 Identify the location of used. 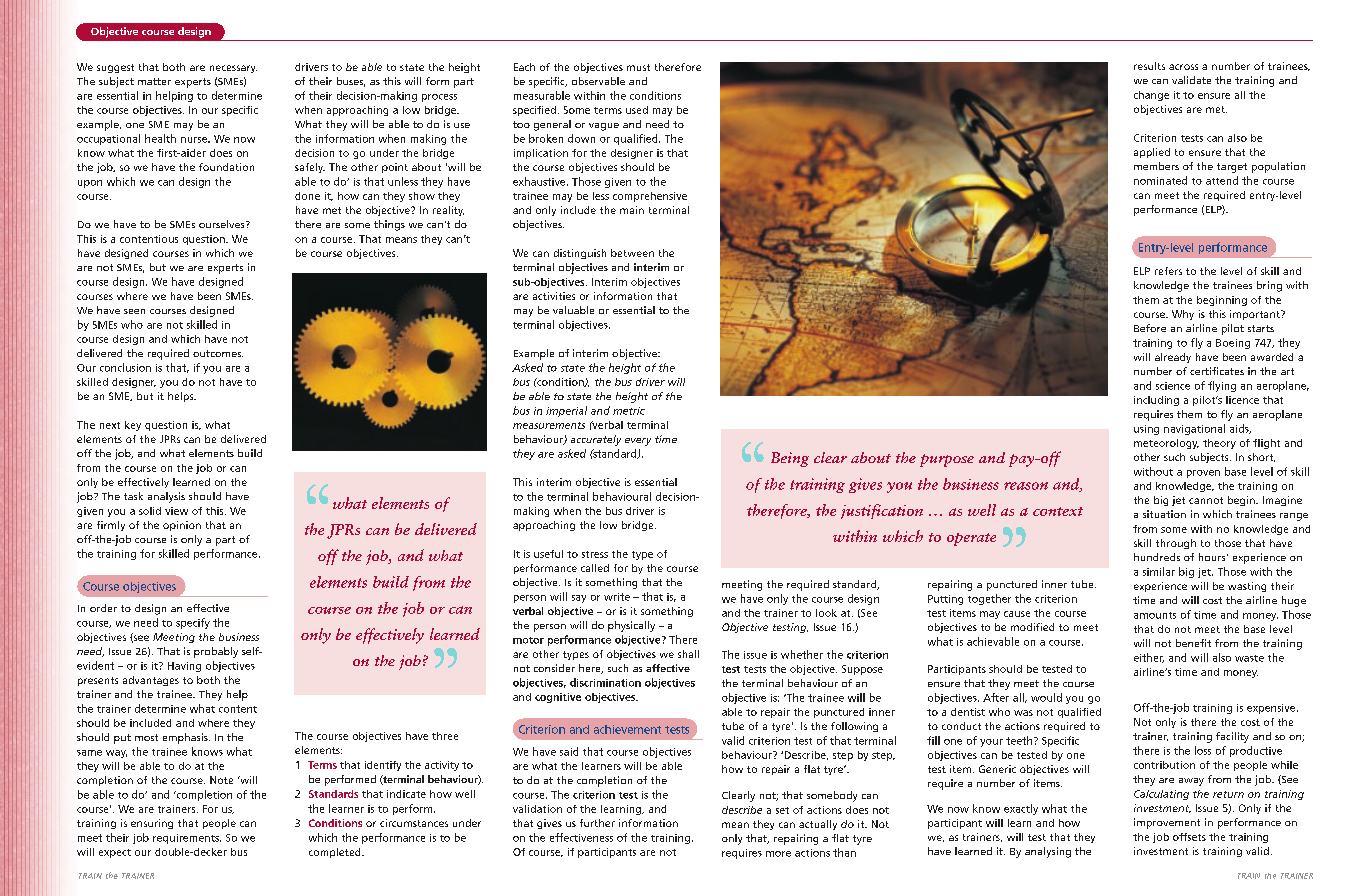
(637, 110).
